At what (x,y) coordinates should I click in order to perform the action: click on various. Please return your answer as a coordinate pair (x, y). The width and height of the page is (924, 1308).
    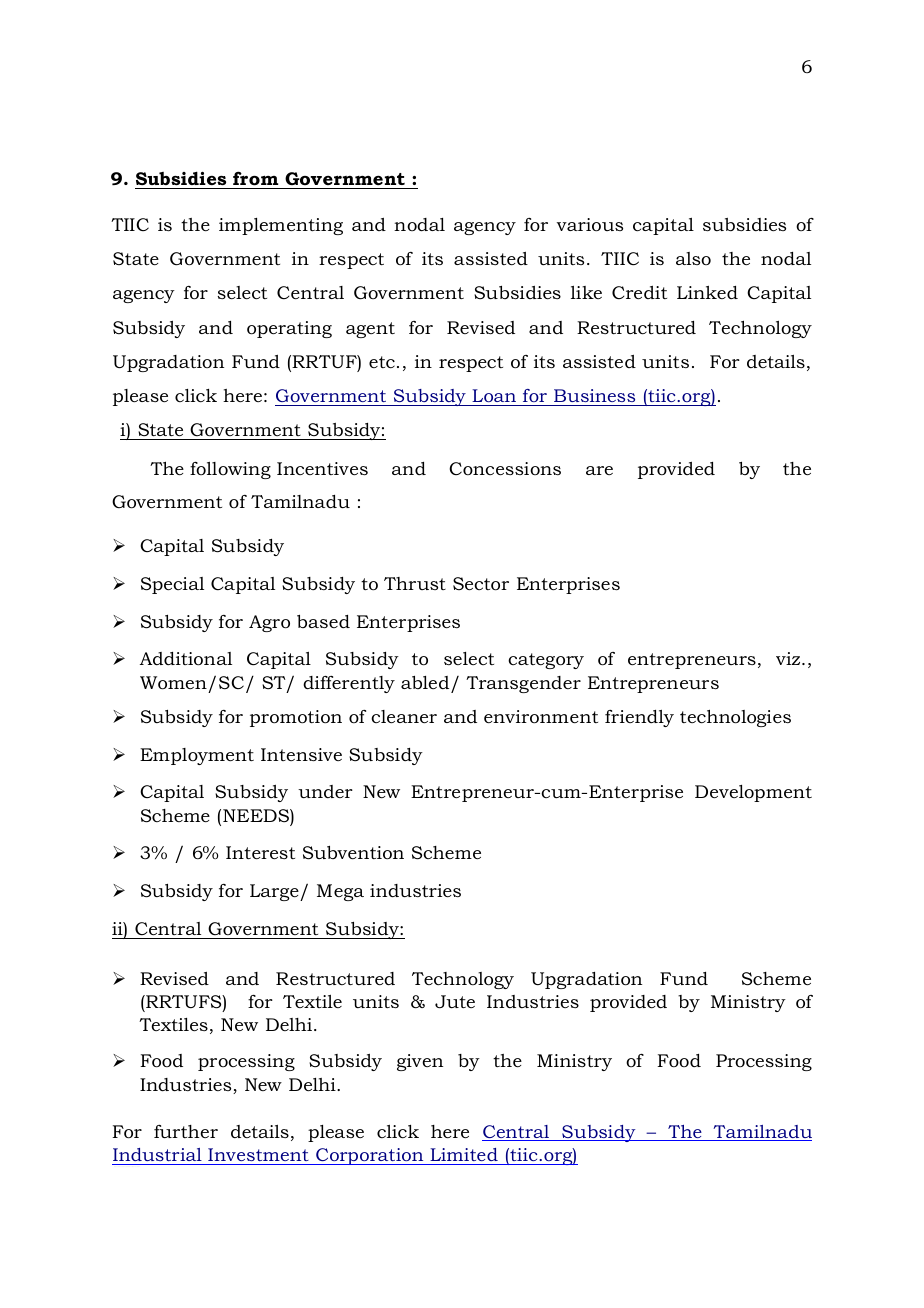
    Looking at the image, I should click on (590, 225).
